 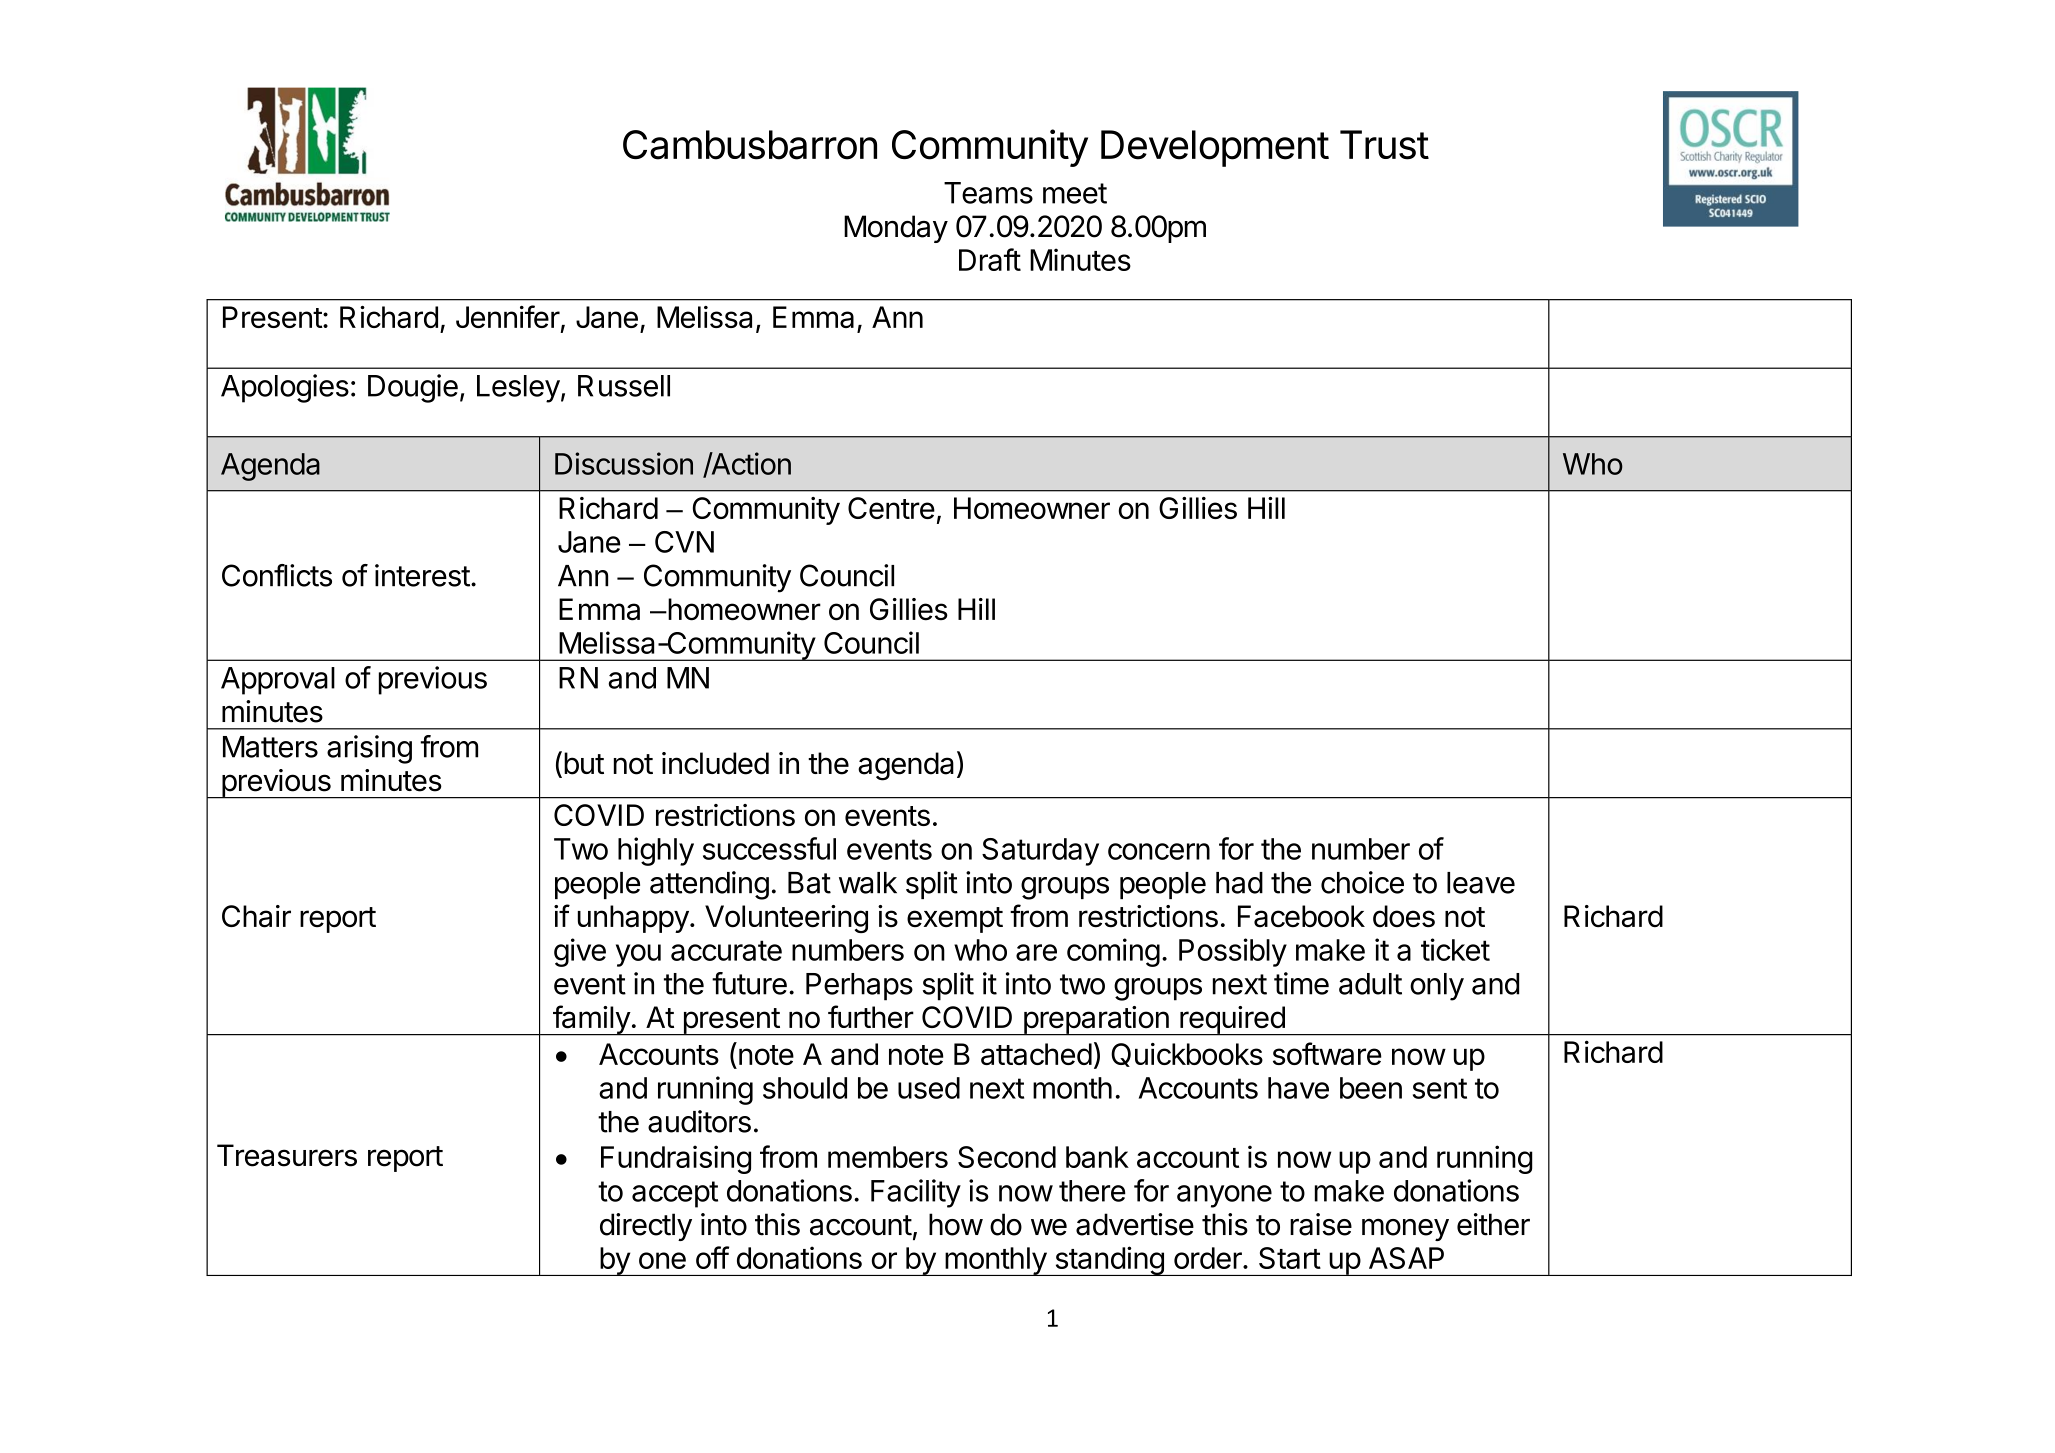 I want to click on included, so click(x=715, y=763).
